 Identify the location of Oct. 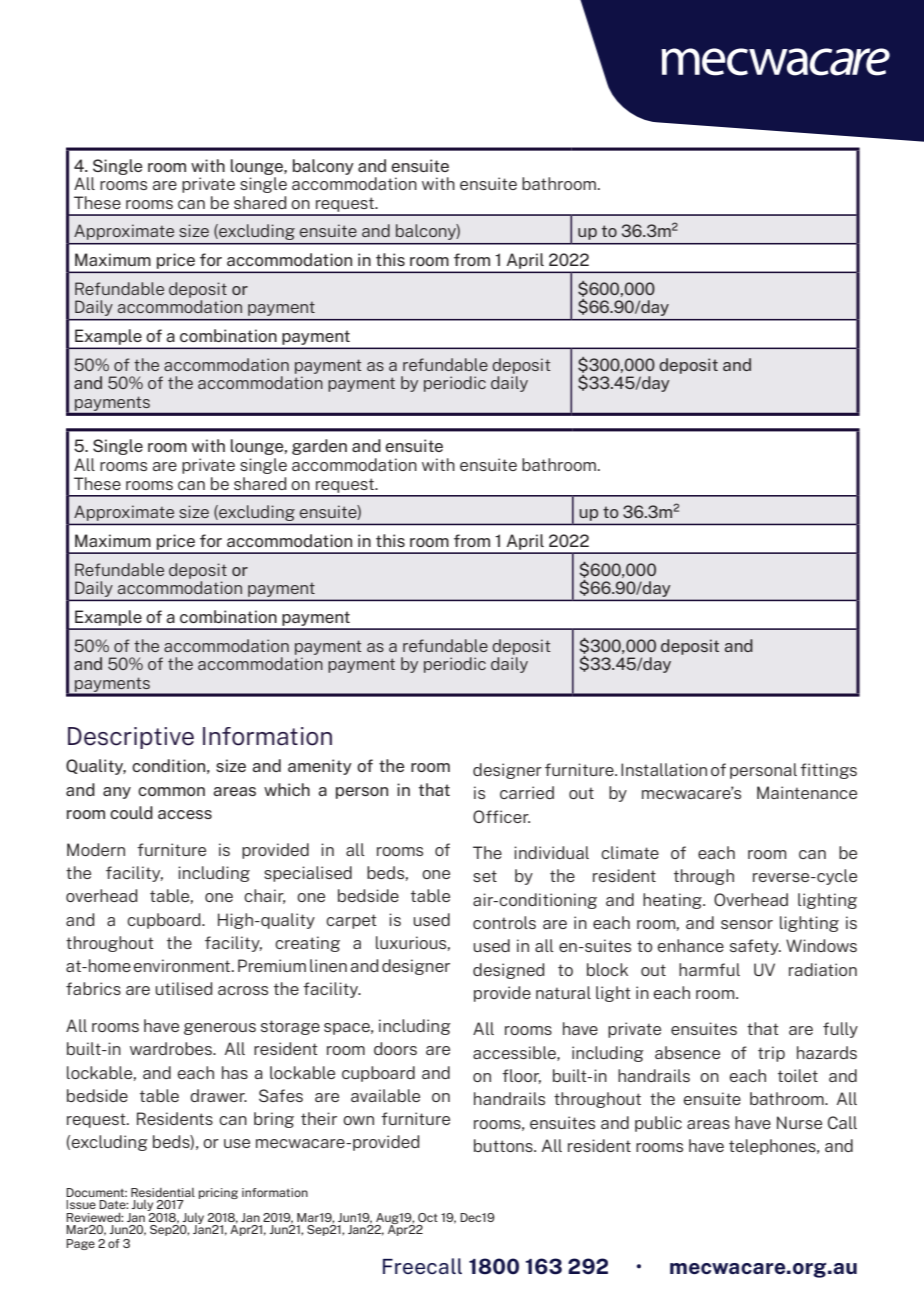
(428, 1217).
